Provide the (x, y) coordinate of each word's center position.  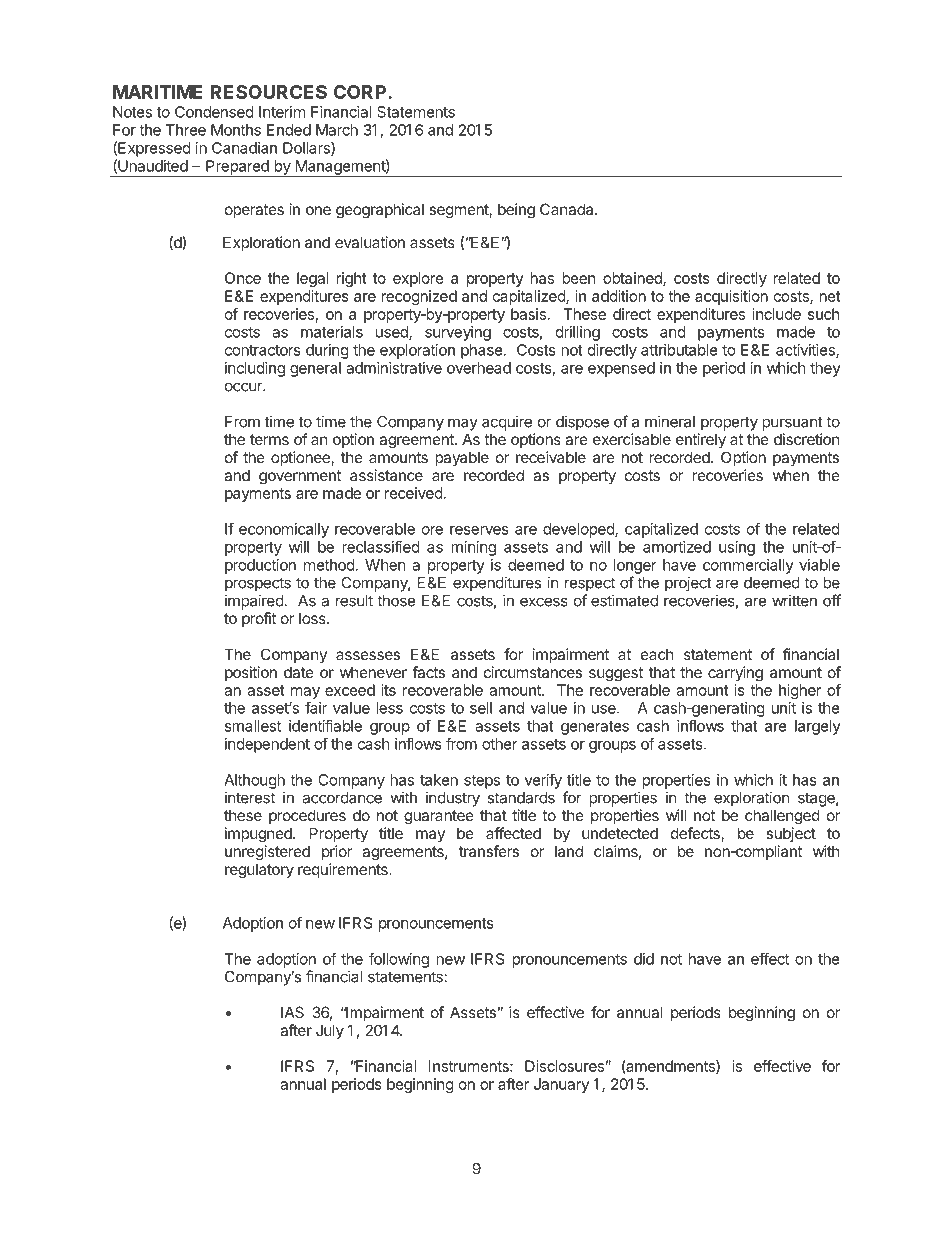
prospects (258, 584)
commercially (748, 566)
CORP (361, 92)
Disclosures (564, 1066)
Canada (568, 209)
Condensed (214, 112)
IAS (292, 1012)
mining (473, 548)
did (644, 959)
